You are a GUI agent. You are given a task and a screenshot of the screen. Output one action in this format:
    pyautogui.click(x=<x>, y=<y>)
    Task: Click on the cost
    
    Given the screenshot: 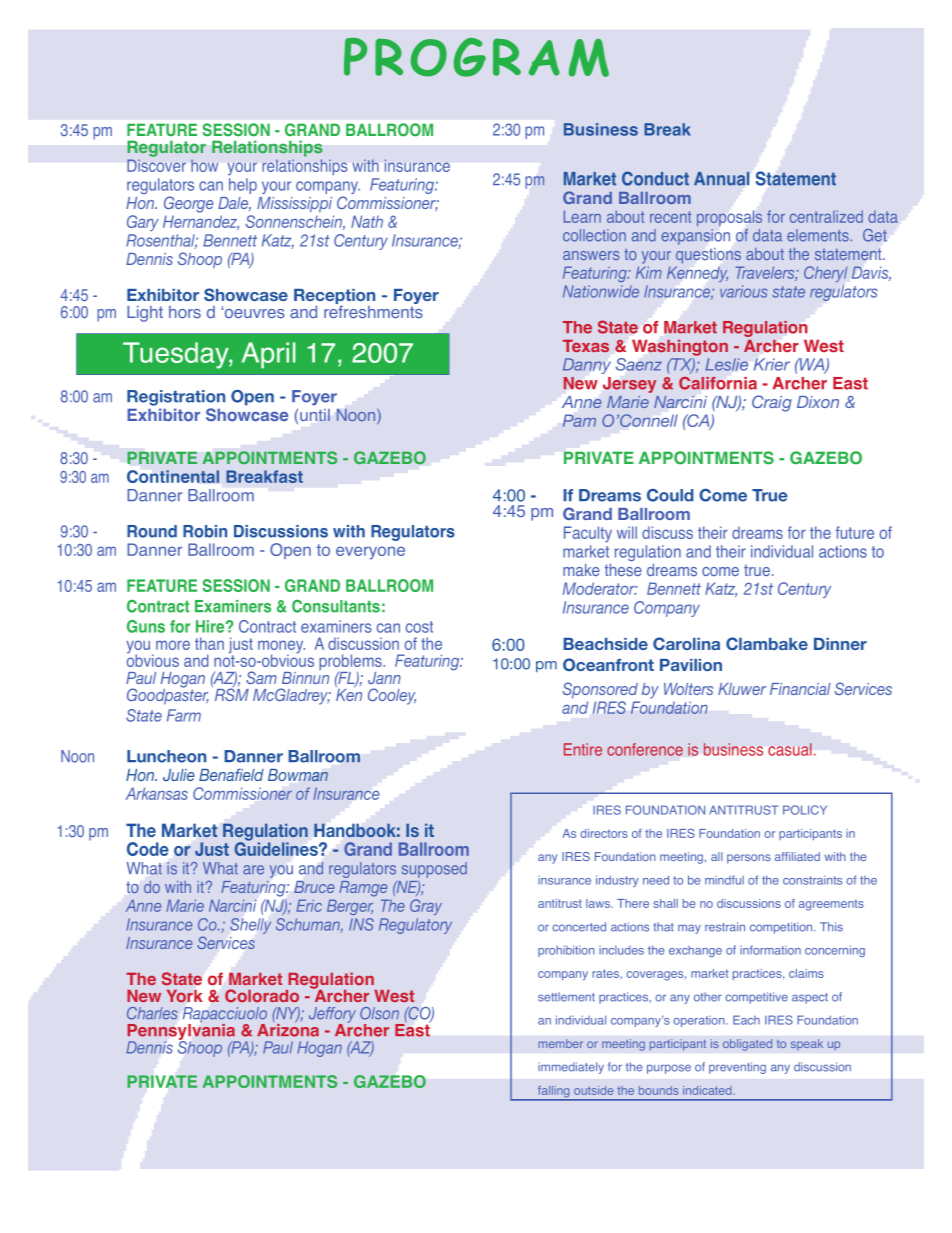 What is the action you would take?
    pyautogui.click(x=419, y=627)
